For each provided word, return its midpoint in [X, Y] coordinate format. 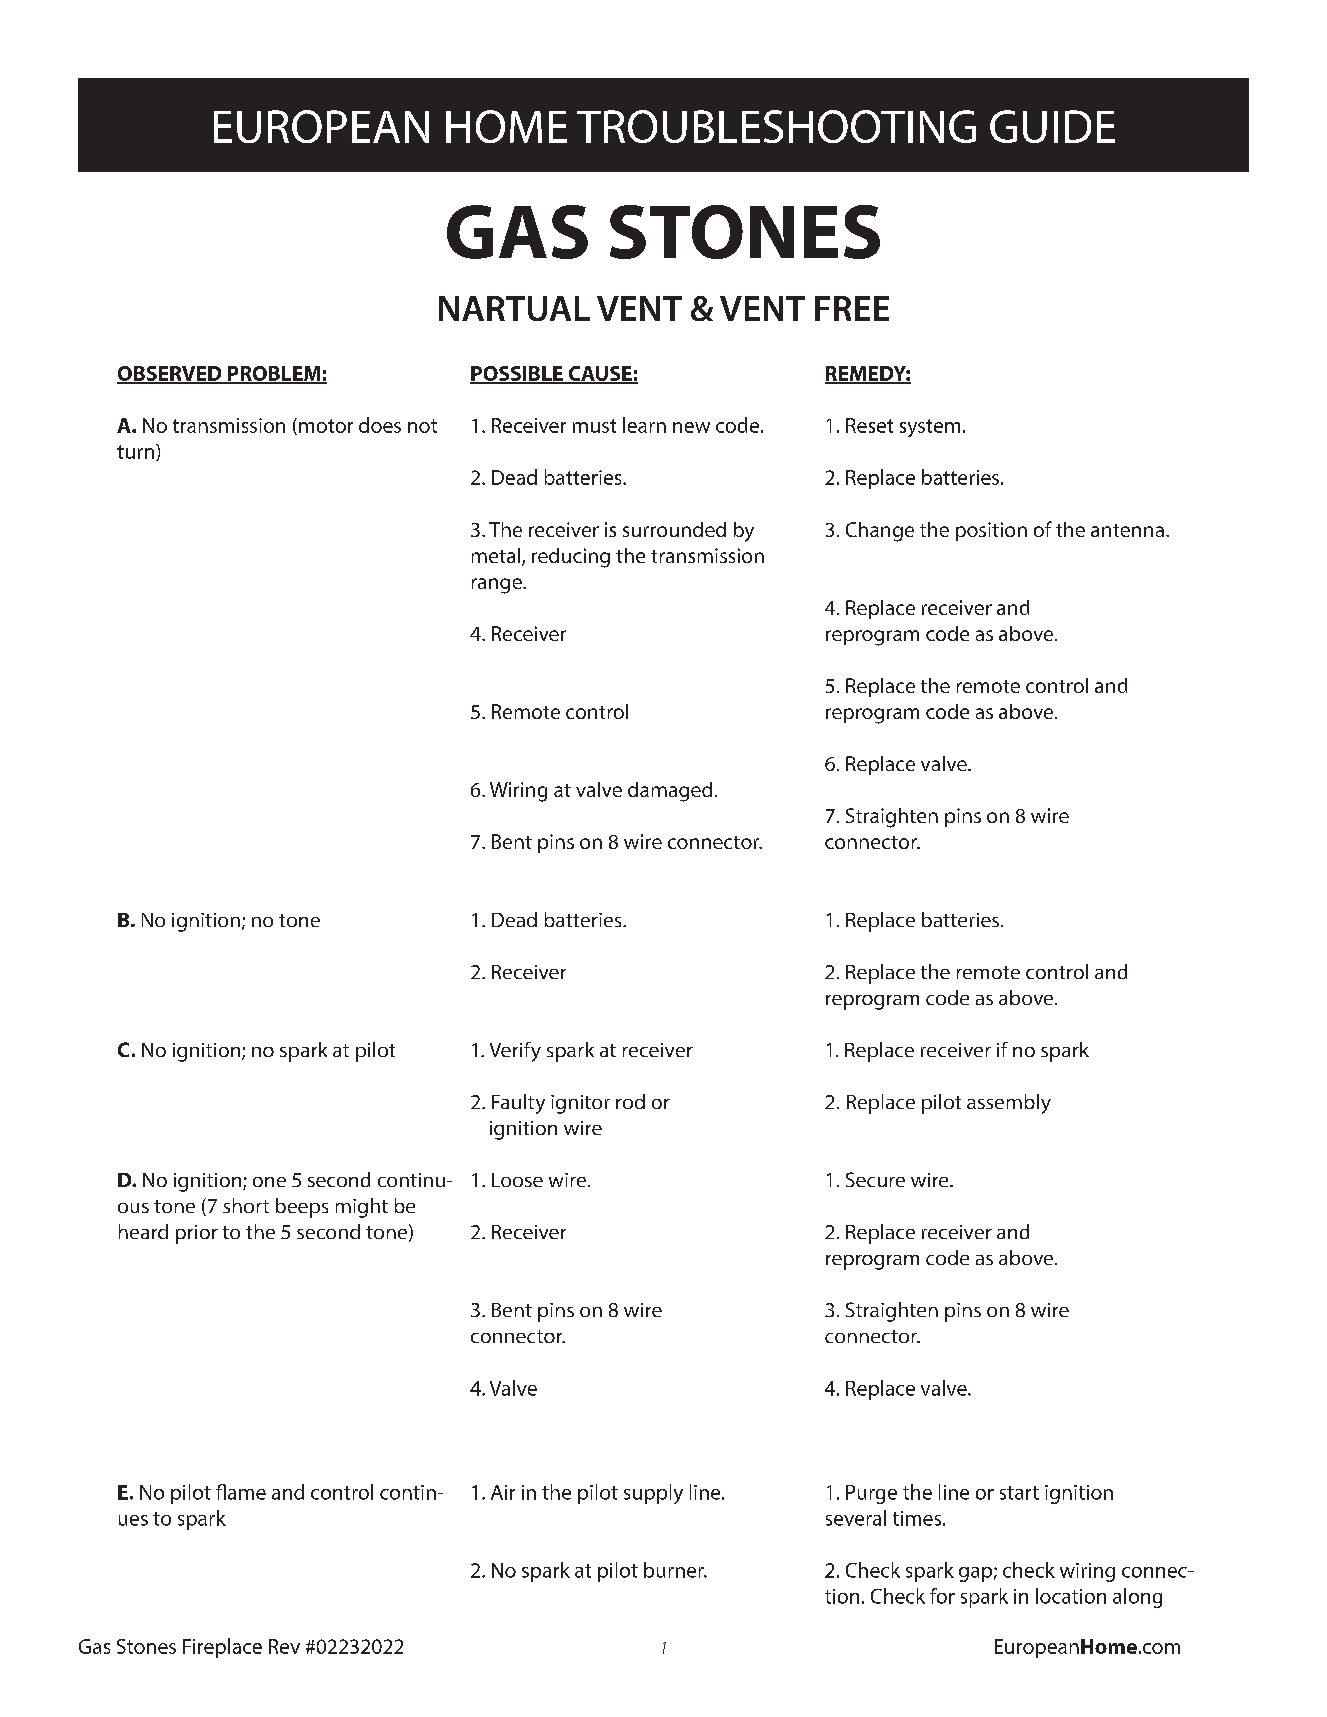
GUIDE [1052, 126]
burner [675, 1570]
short [246, 1205]
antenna [1127, 530]
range [498, 586]
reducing [571, 558]
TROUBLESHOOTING [776, 126]
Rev [284, 1646]
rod [630, 1101]
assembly [1009, 1104]
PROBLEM [274, 374]
